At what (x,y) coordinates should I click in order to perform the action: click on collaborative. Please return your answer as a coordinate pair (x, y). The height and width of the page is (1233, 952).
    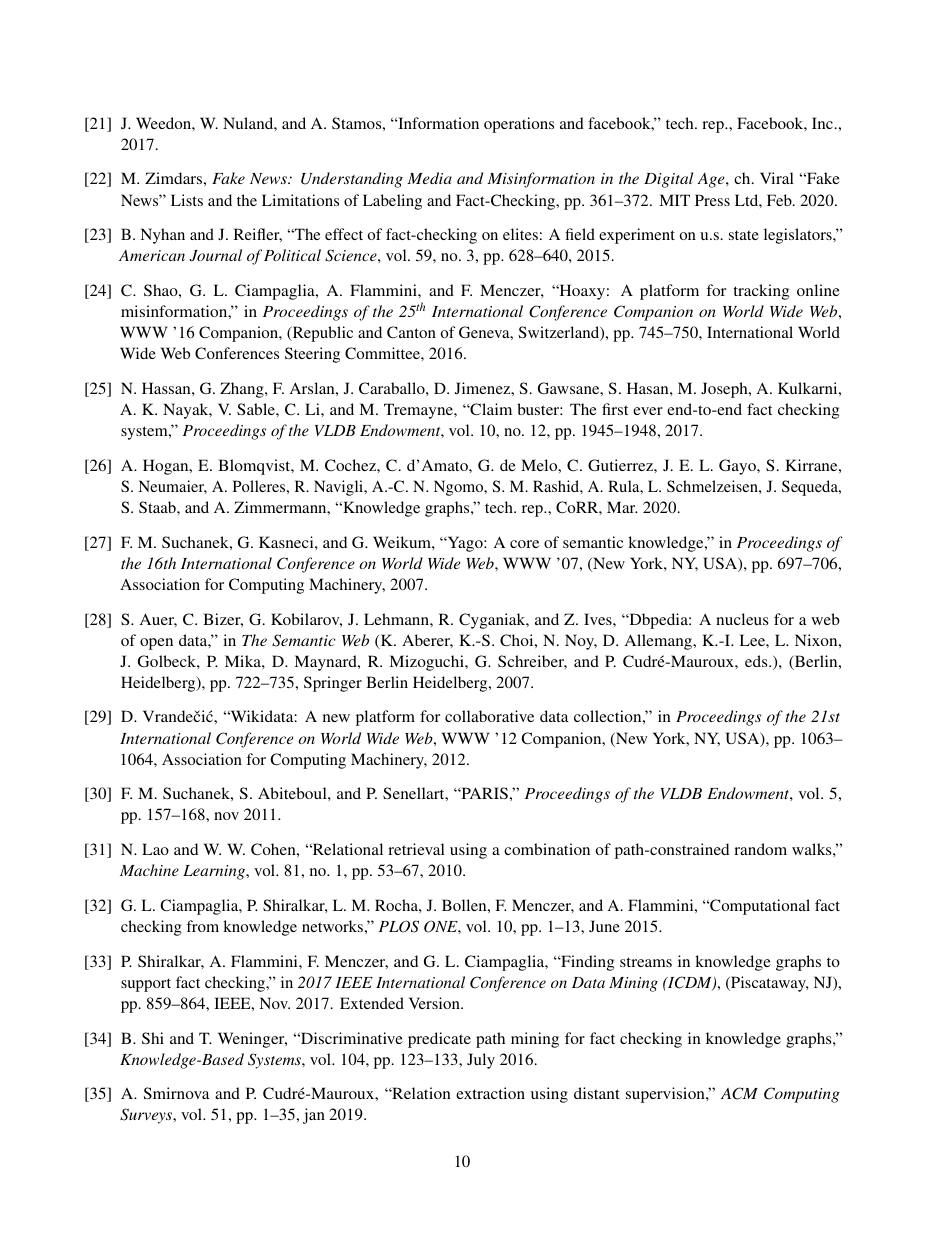
    Looking at the image, I should click on (489, 716).
